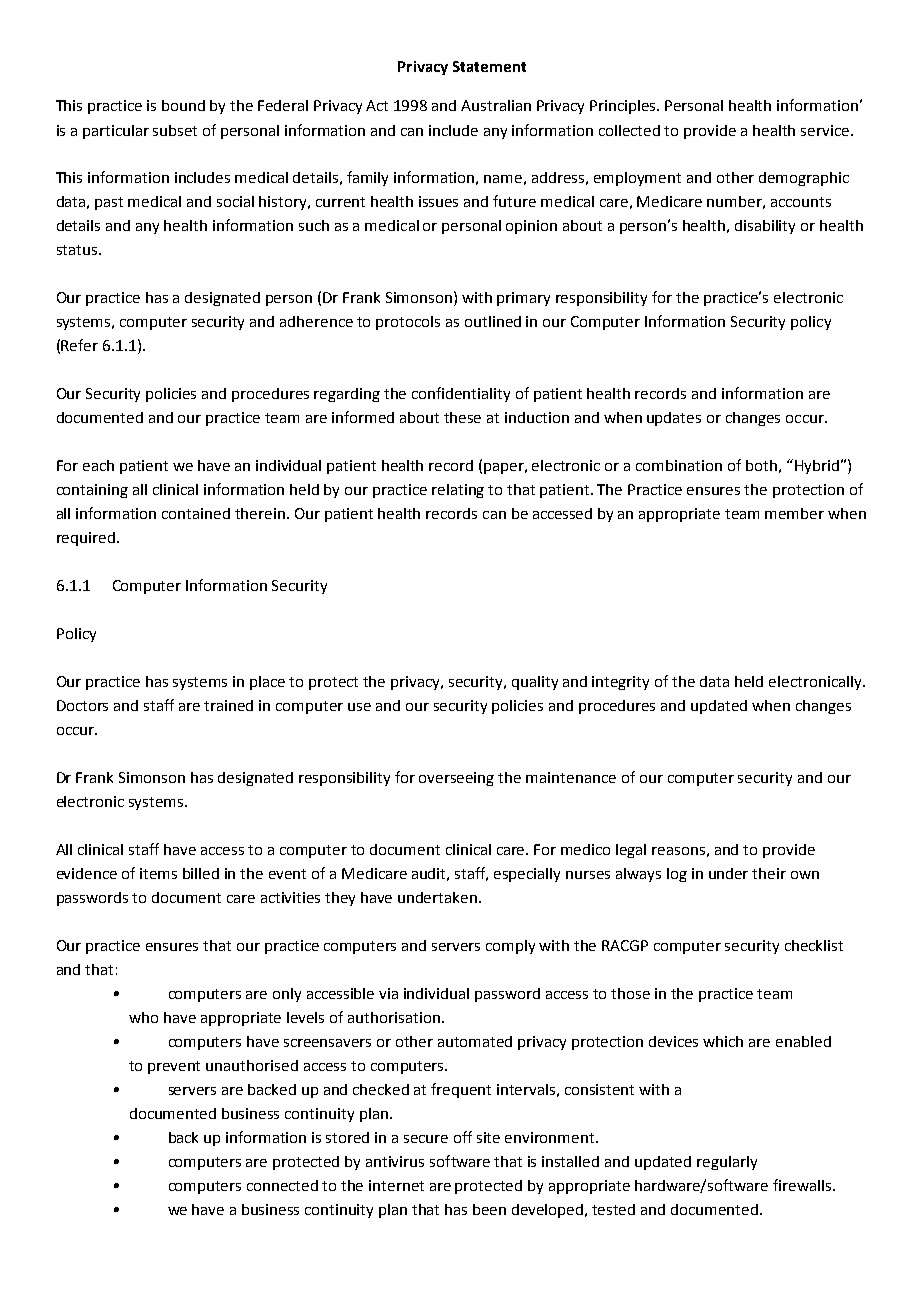  Describe the element at coordinates (183, 105) in the document. I see `bound` at that location.
